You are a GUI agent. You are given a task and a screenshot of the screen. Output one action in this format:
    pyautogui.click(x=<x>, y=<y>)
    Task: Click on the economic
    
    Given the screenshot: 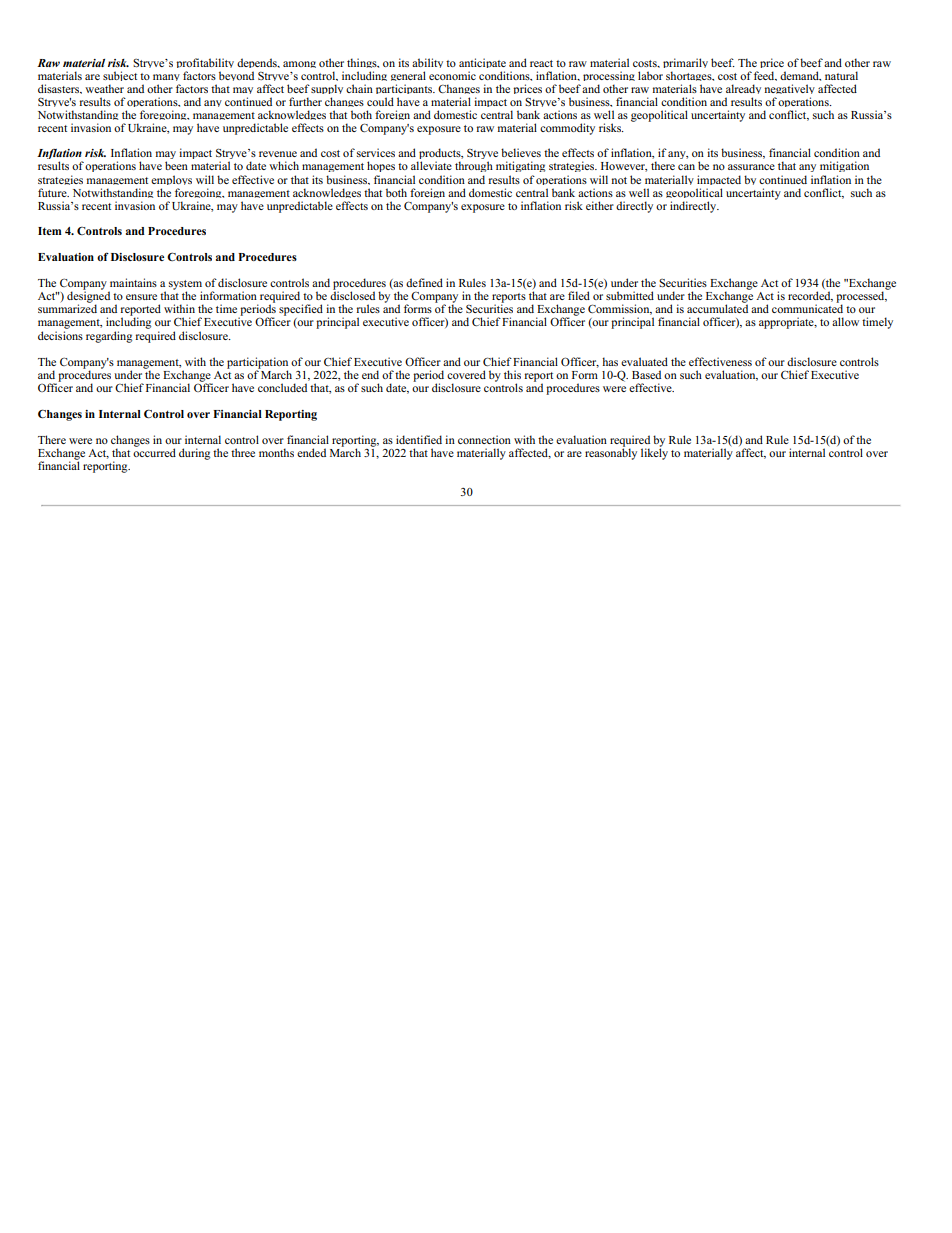 What is the action you would take?
    pyautogui.click(x=452, y=75)
